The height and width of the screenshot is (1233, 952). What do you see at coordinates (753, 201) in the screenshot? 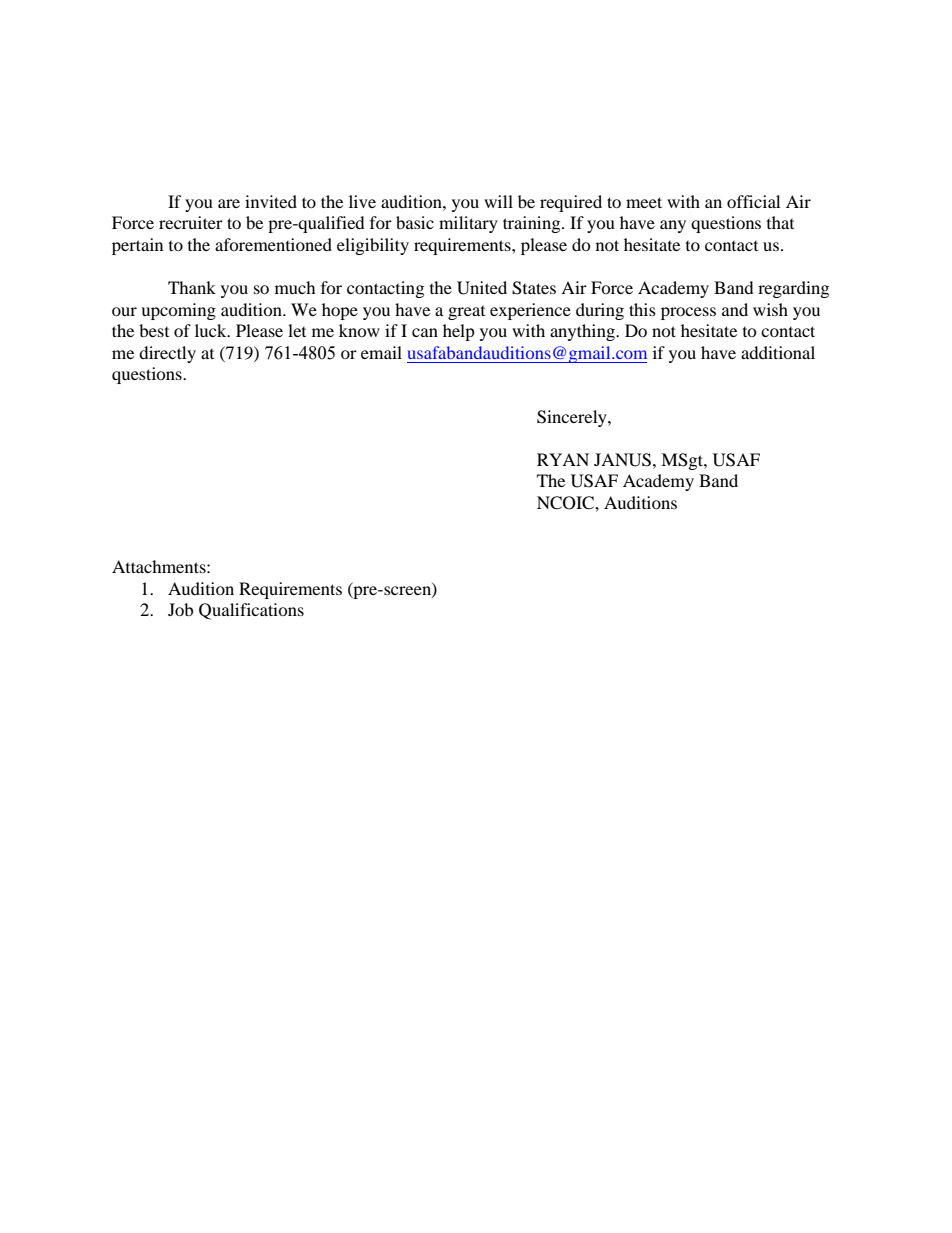
I see `official` at bounding box center [753, 201].
